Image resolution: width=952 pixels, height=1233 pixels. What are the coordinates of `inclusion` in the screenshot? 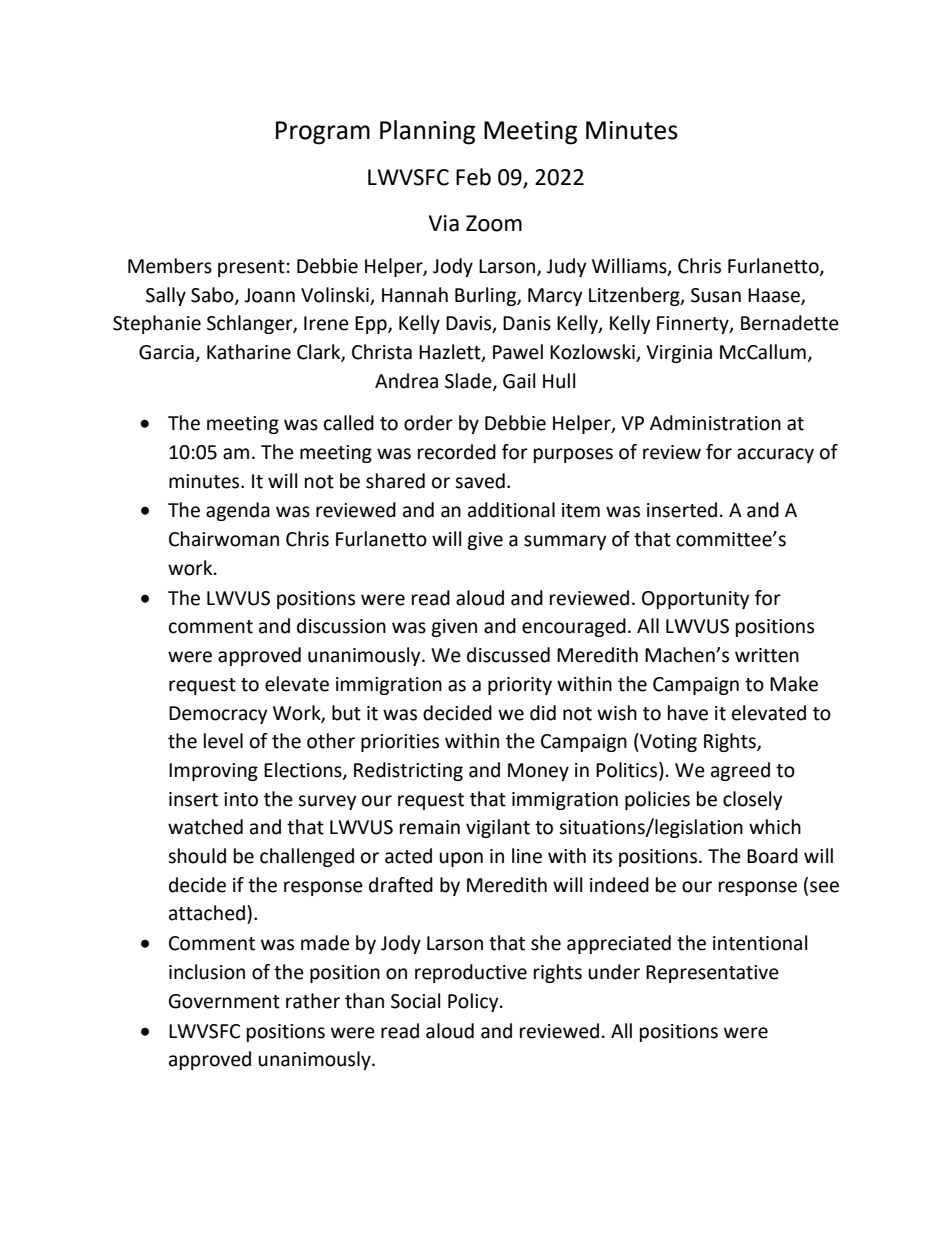 It's located at (207, 972).
